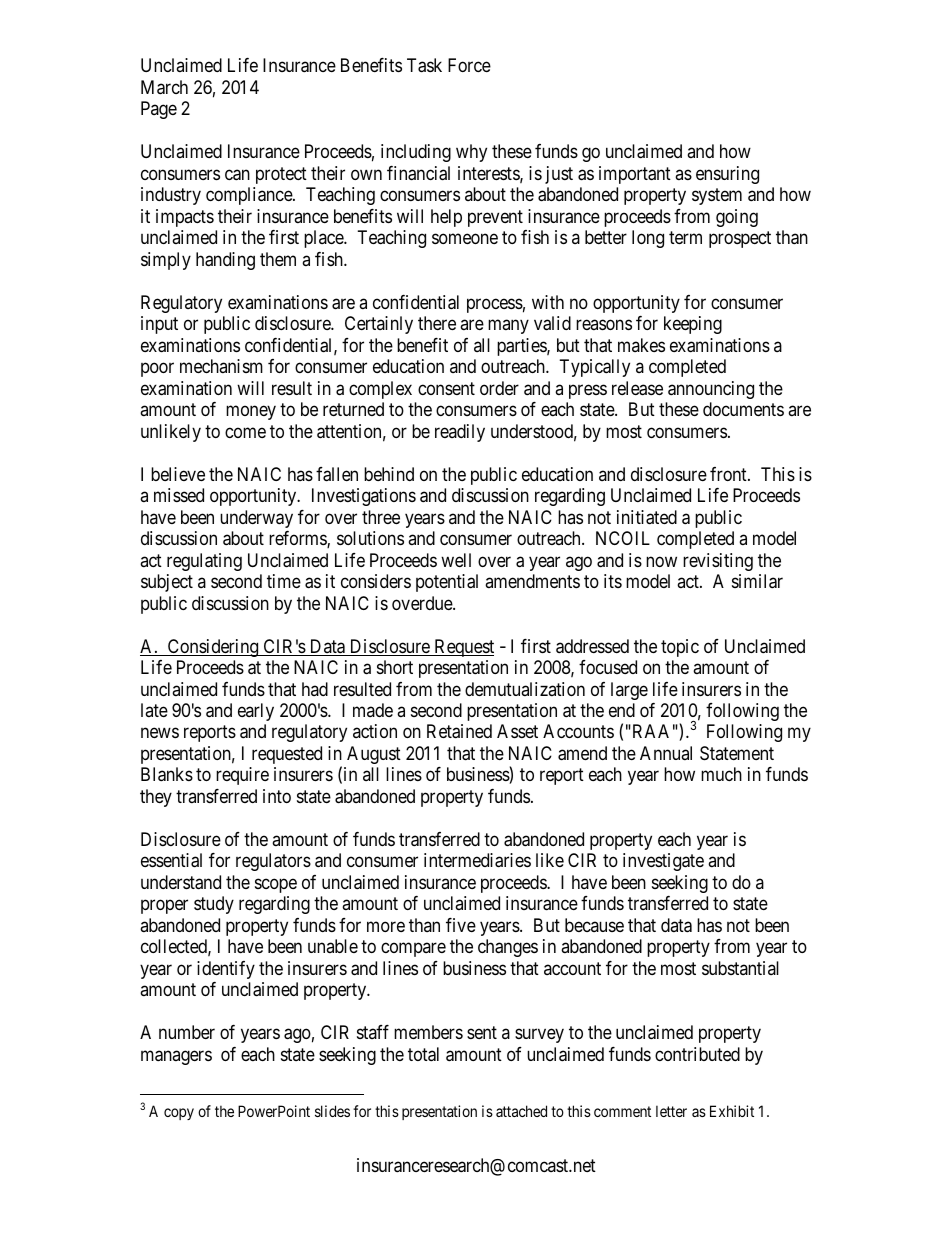 The image size is (952, 1233). What do you see at coordinates (661, 561) in the document?
I see `now` at bounding box center [661, 561].
